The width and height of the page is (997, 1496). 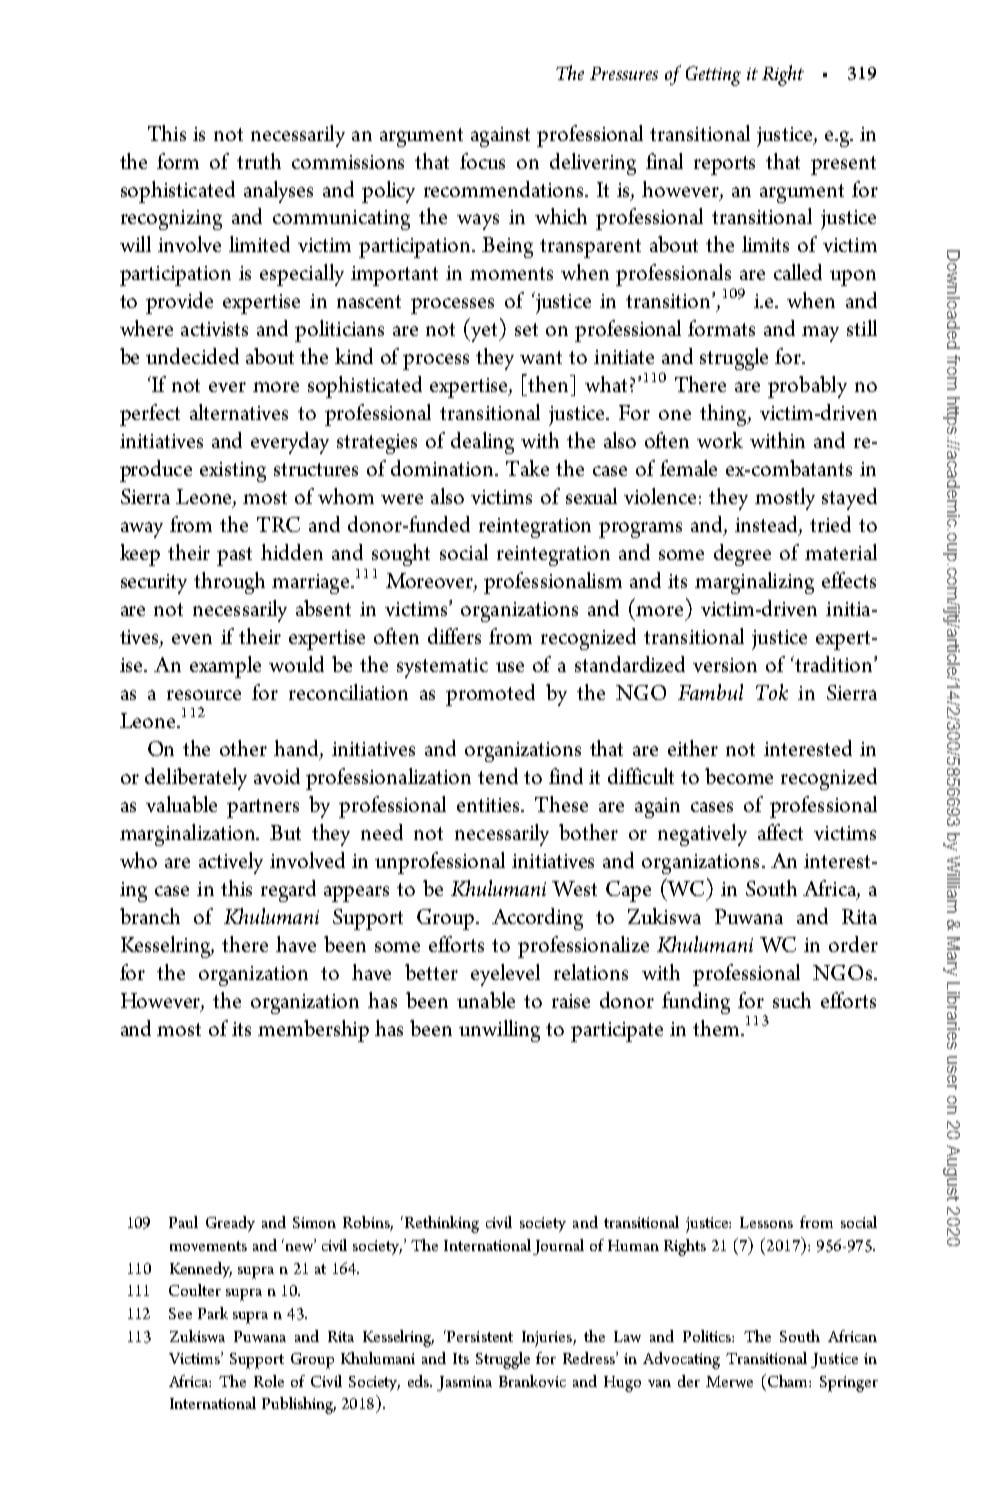 I want to click on promoted, so click(x=490, y=695).
